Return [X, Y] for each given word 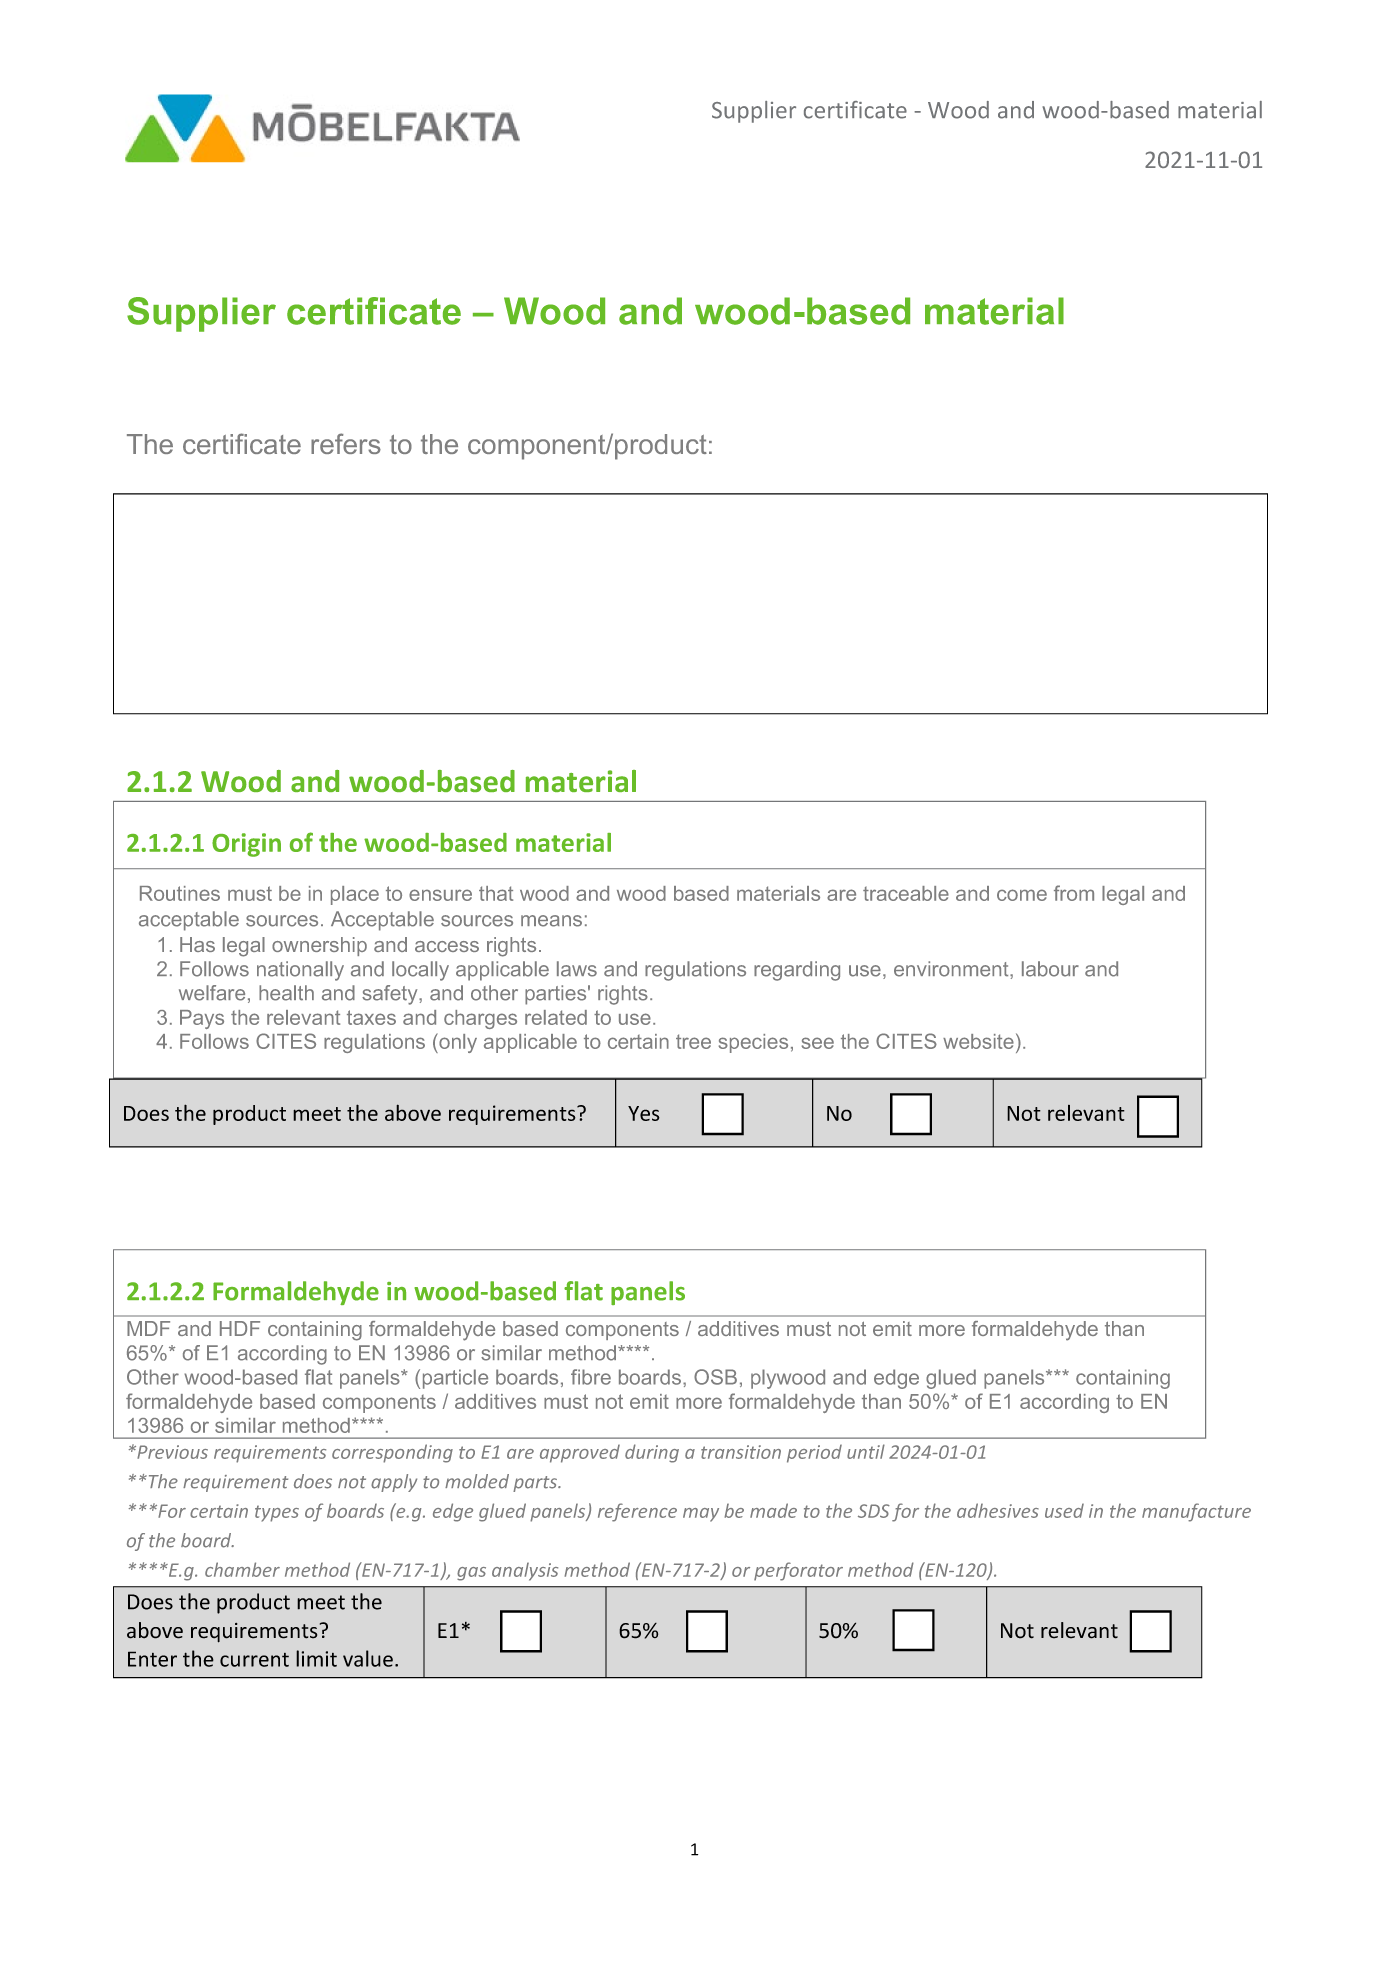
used [1064, 1511]
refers [346, 443]
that [496, 893]
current [254, 1660]
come [1022, 895]
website [978, 1041]
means [551, 921]
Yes [644, 1113]
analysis [525, 1572]
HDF [240, 1328]
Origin [246, 845]
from [1074, 893]
